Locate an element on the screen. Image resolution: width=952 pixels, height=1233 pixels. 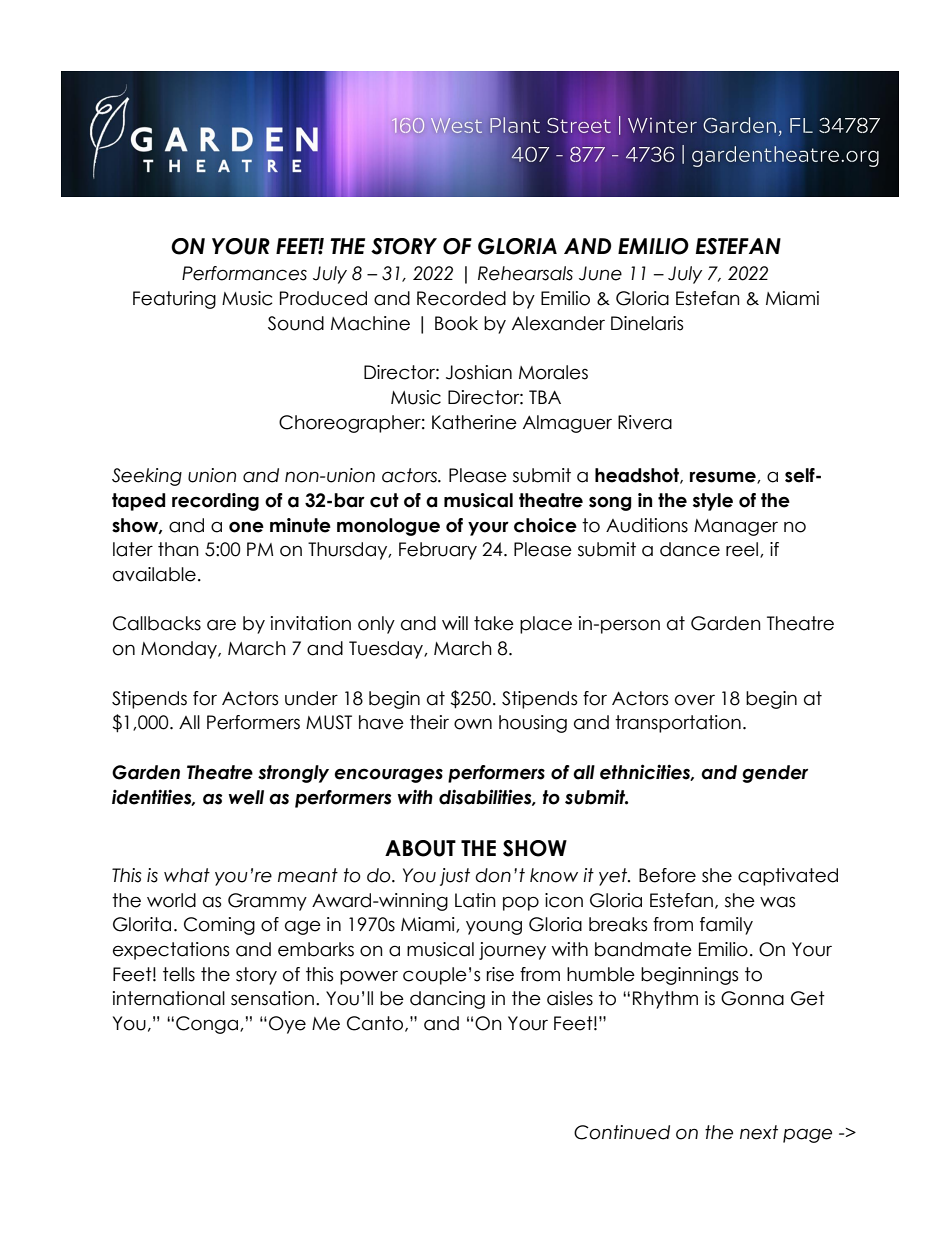
Continued is located at coordinates (622, 1132).
